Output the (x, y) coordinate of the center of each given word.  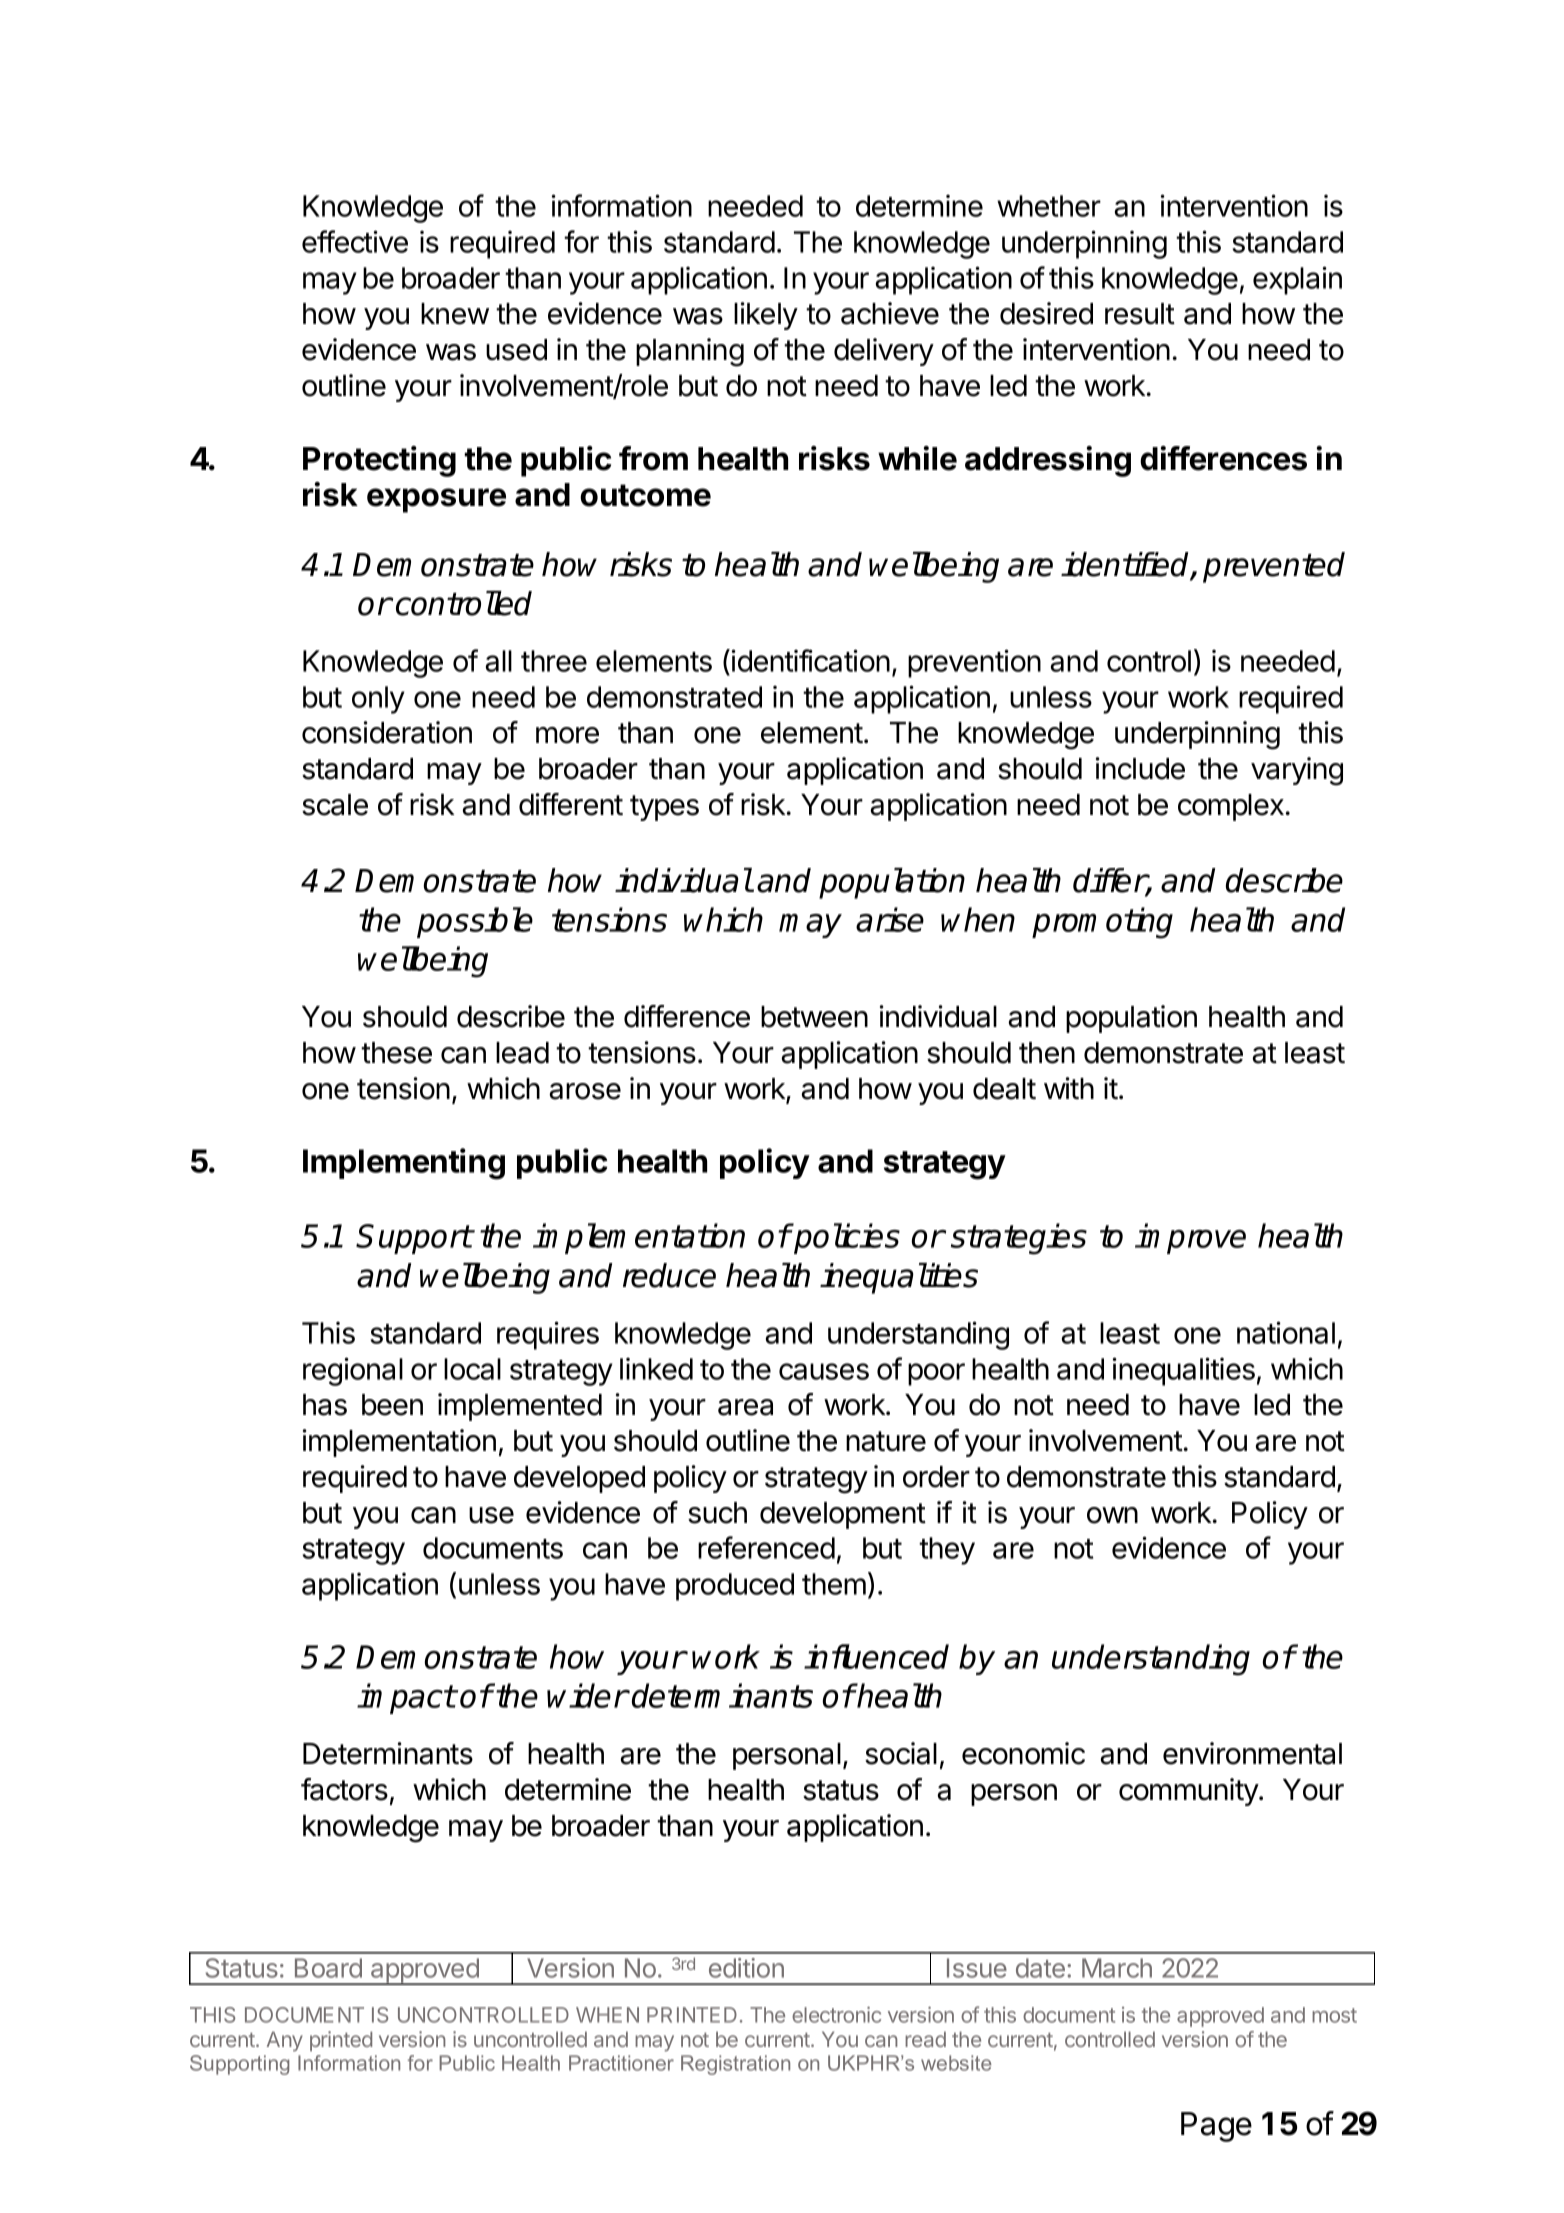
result (1140, 314)
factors (344, 1789)
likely (766, 316)
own (1112, 1515)
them (834, 1584)
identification (811, 660)
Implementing (404, 1164)
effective (355, 241)
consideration (387, 732)
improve (1190, 1238)
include (1140, 768)
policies (846, 1238)
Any (285, 2041)
